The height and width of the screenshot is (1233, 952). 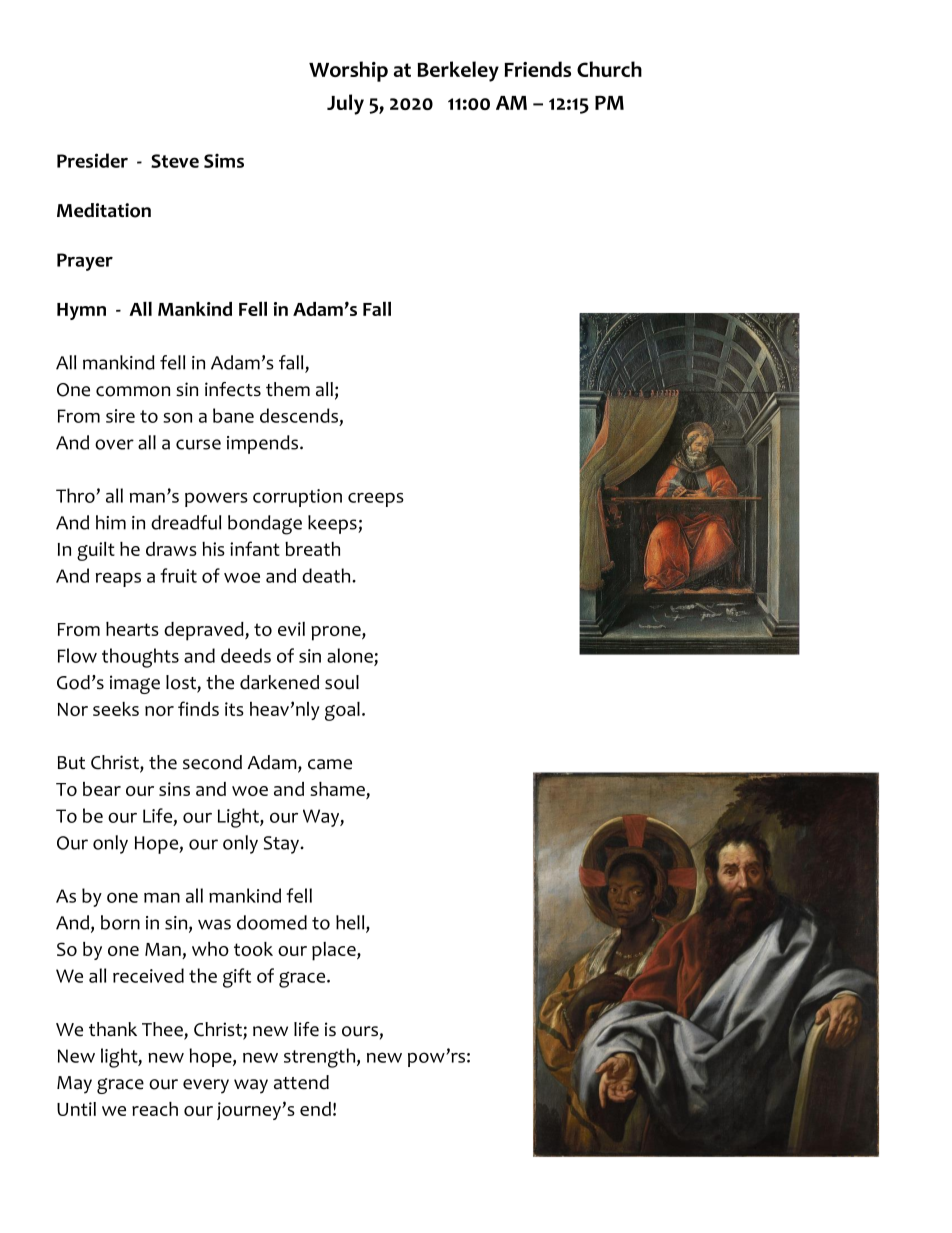 What do you see at coordinates (175, 161) in the screenshot?
I see `Steve` at bounding box center [175, 161].
